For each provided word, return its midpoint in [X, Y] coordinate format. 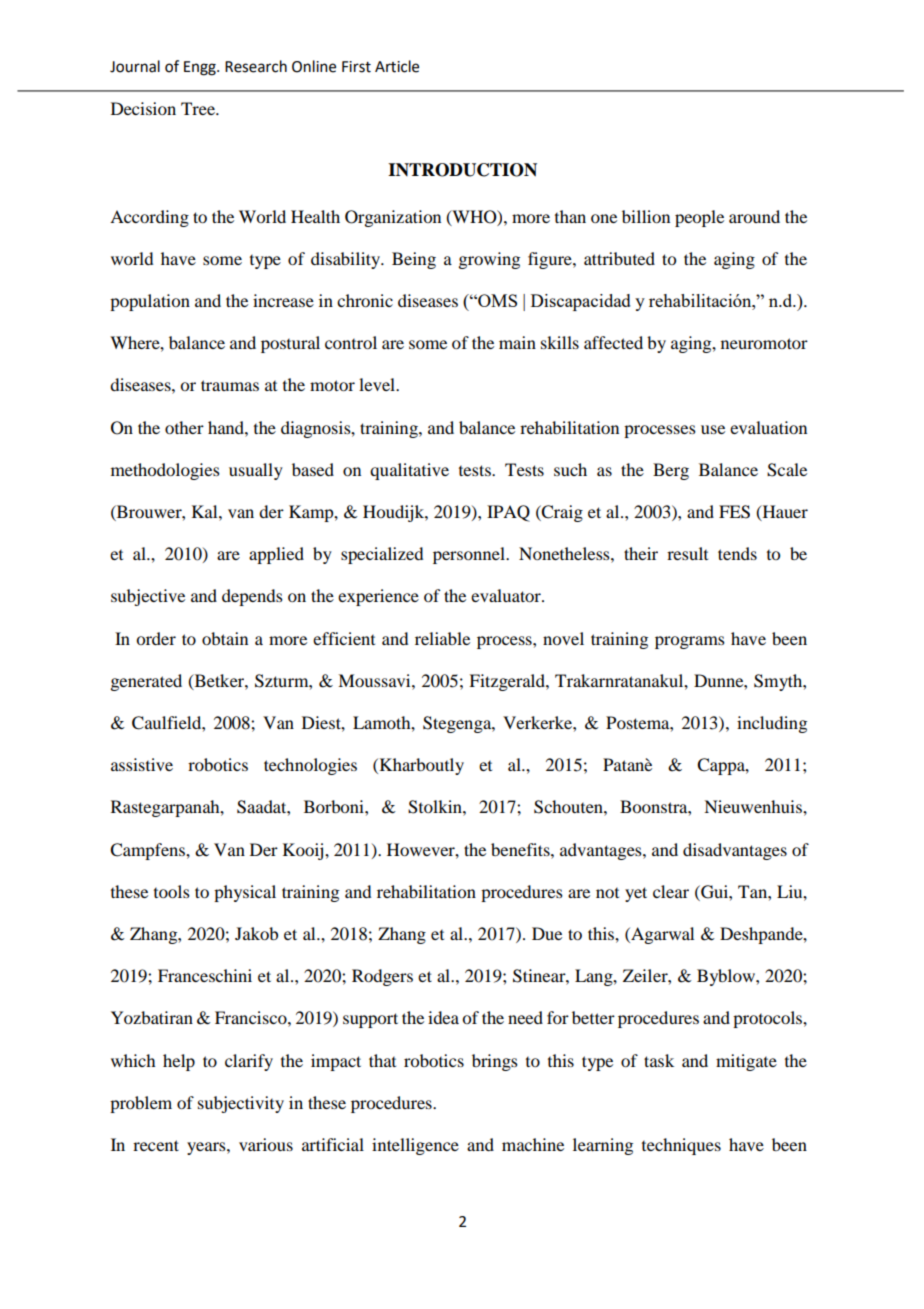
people [699, 218]
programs [690, 642]
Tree [199, 108]
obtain [225, 638]
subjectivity [241, 1104]
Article [397, 66]
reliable [442, 638]
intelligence [415, 1146]
